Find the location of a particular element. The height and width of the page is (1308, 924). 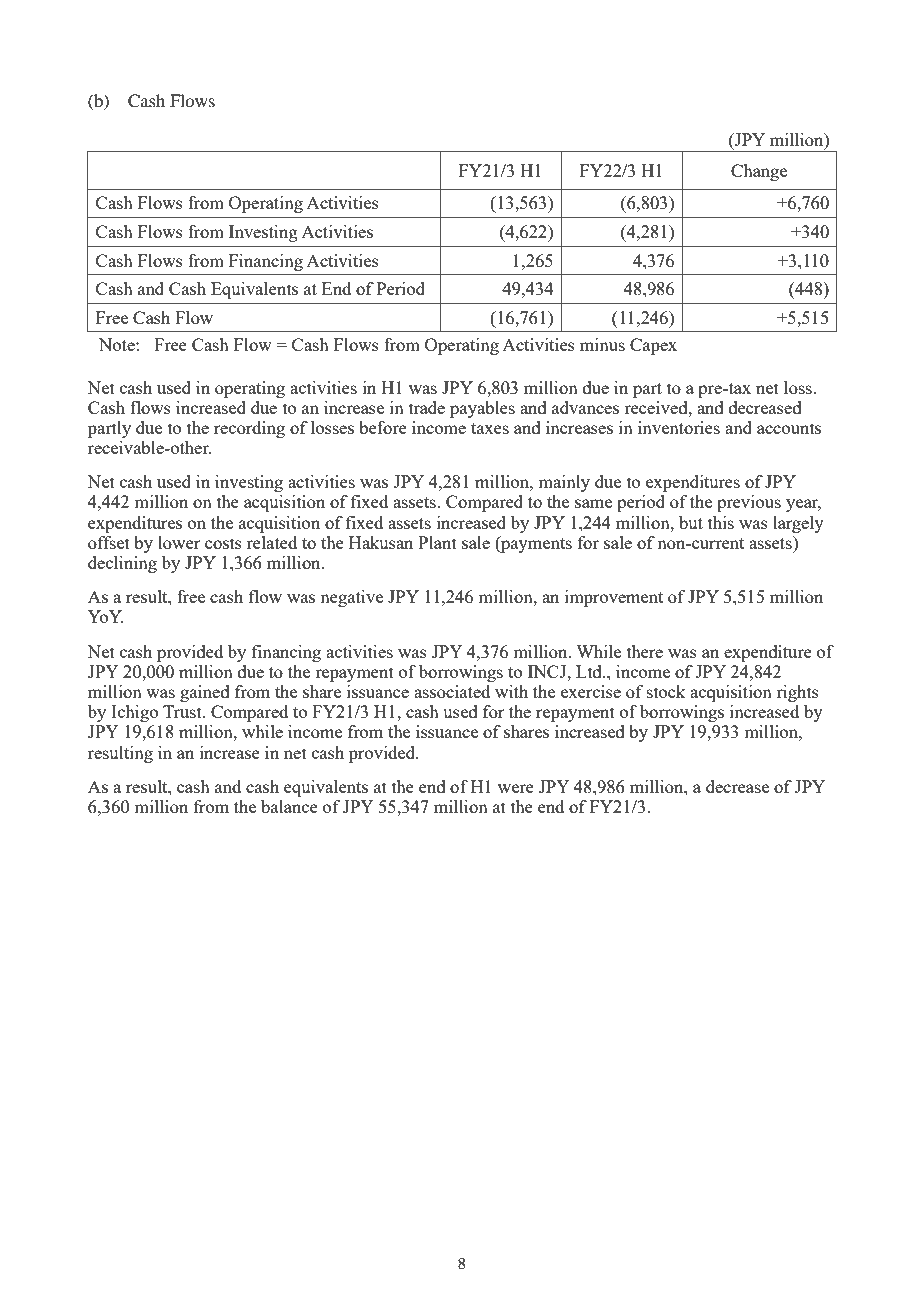

gained is located at coordinates (205, 693).
